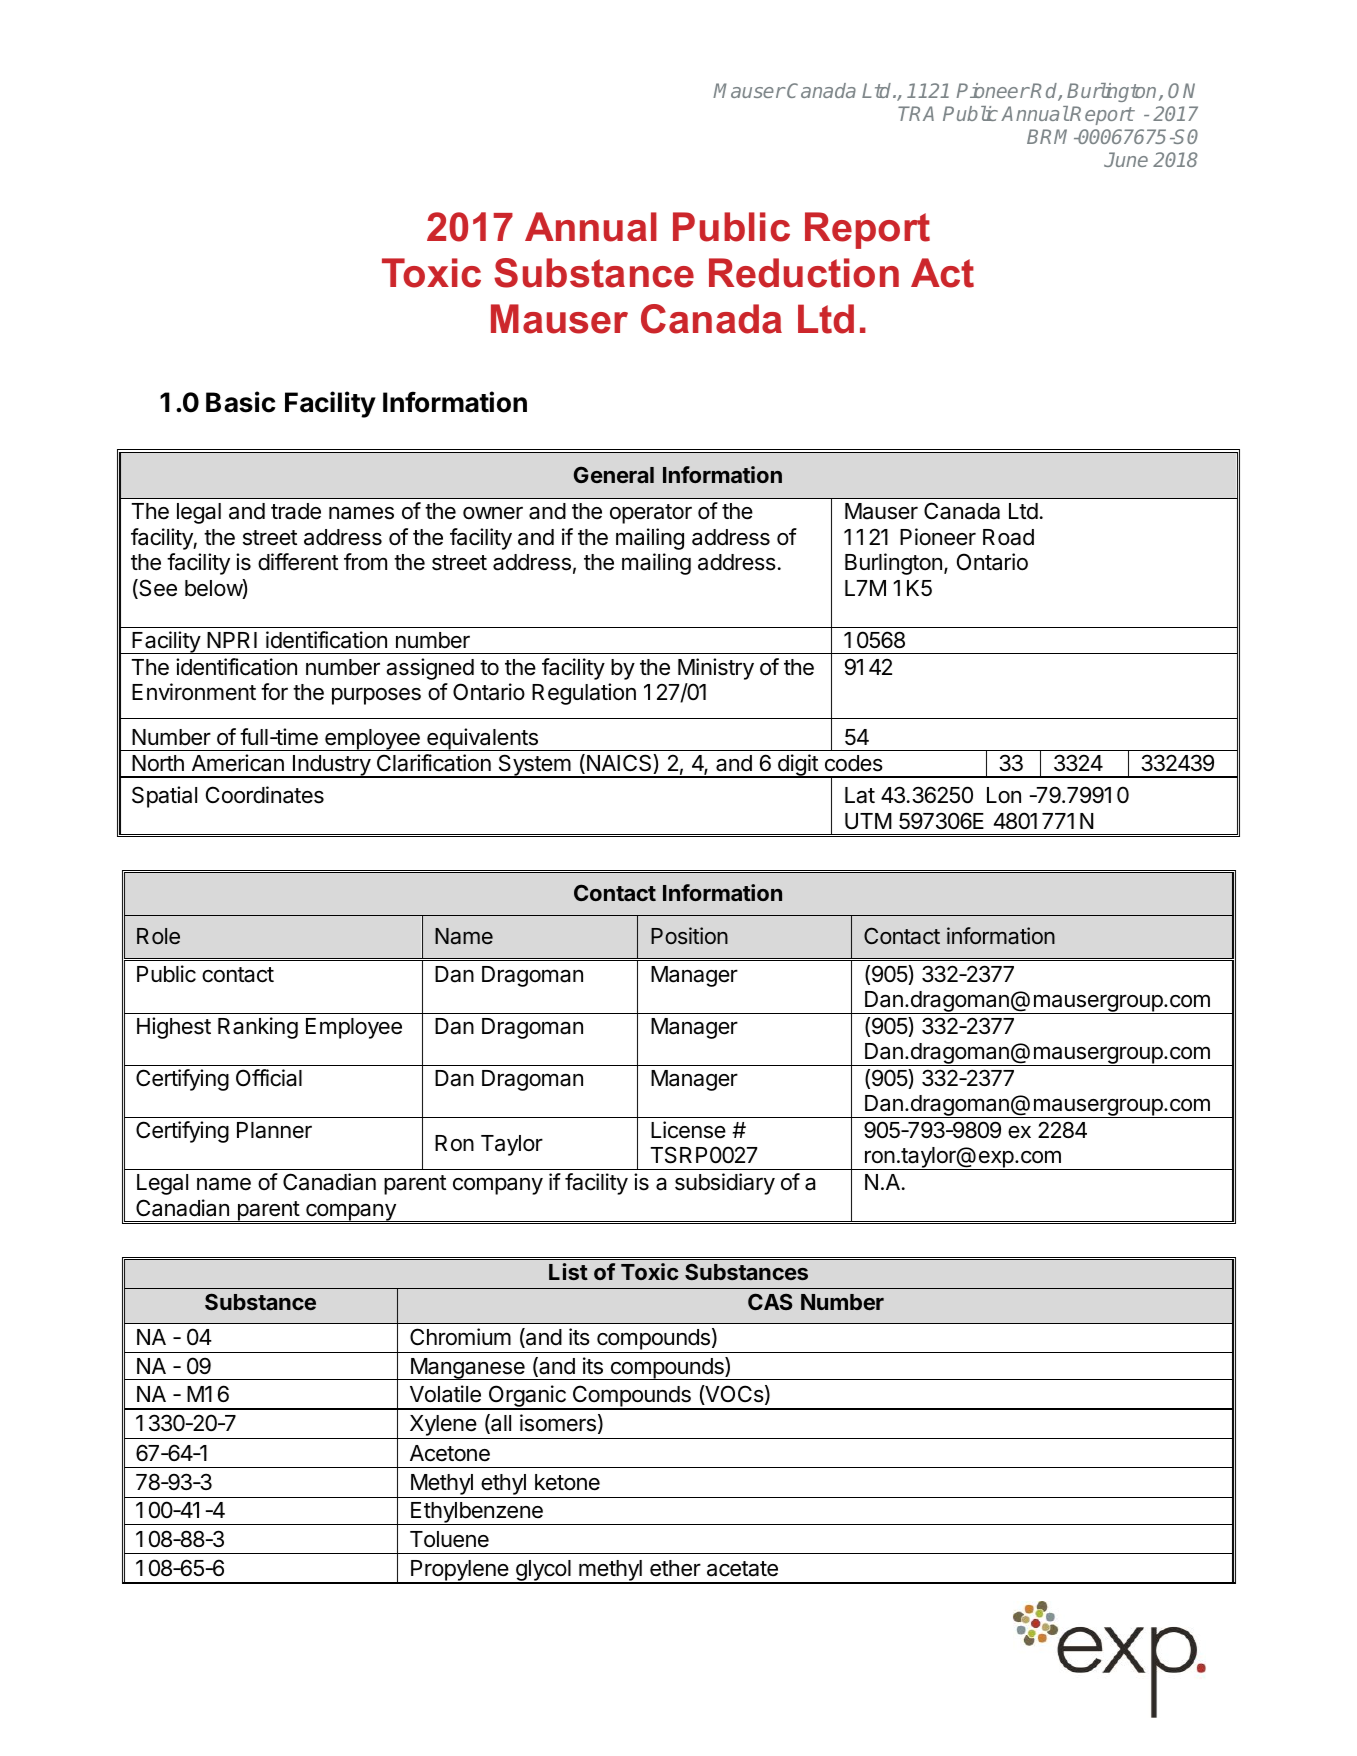 This screenshot has width=1357, height=1756. What do you see at coordinates (804, 273) in the screenshot?
I see `Reduction` at bounding box center [804, 273].
